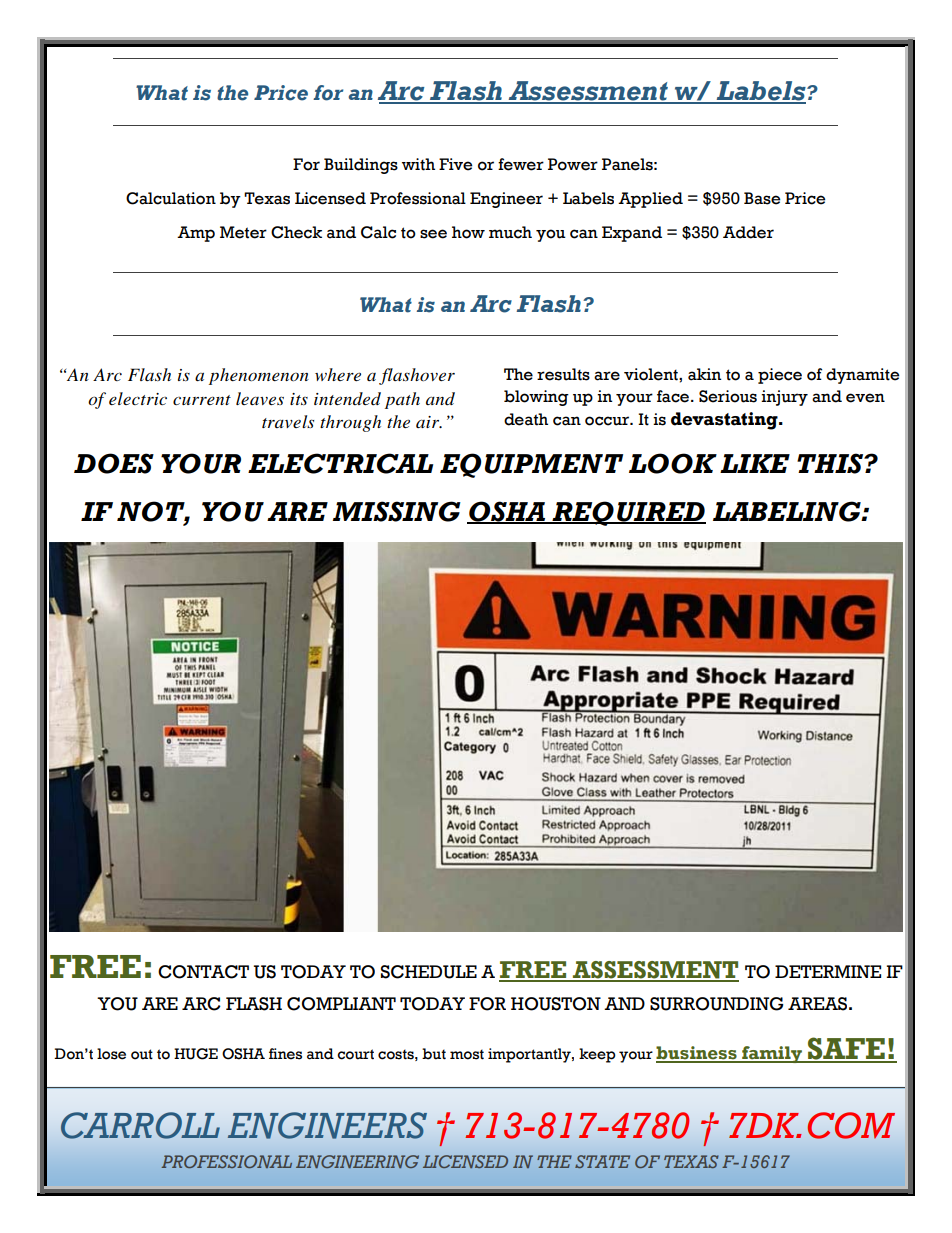 The height and width of the screenshot is (1233, 952). Describe the element at coordinates (203, 972) in the screenshot. I see `CONTACT` at that location.
